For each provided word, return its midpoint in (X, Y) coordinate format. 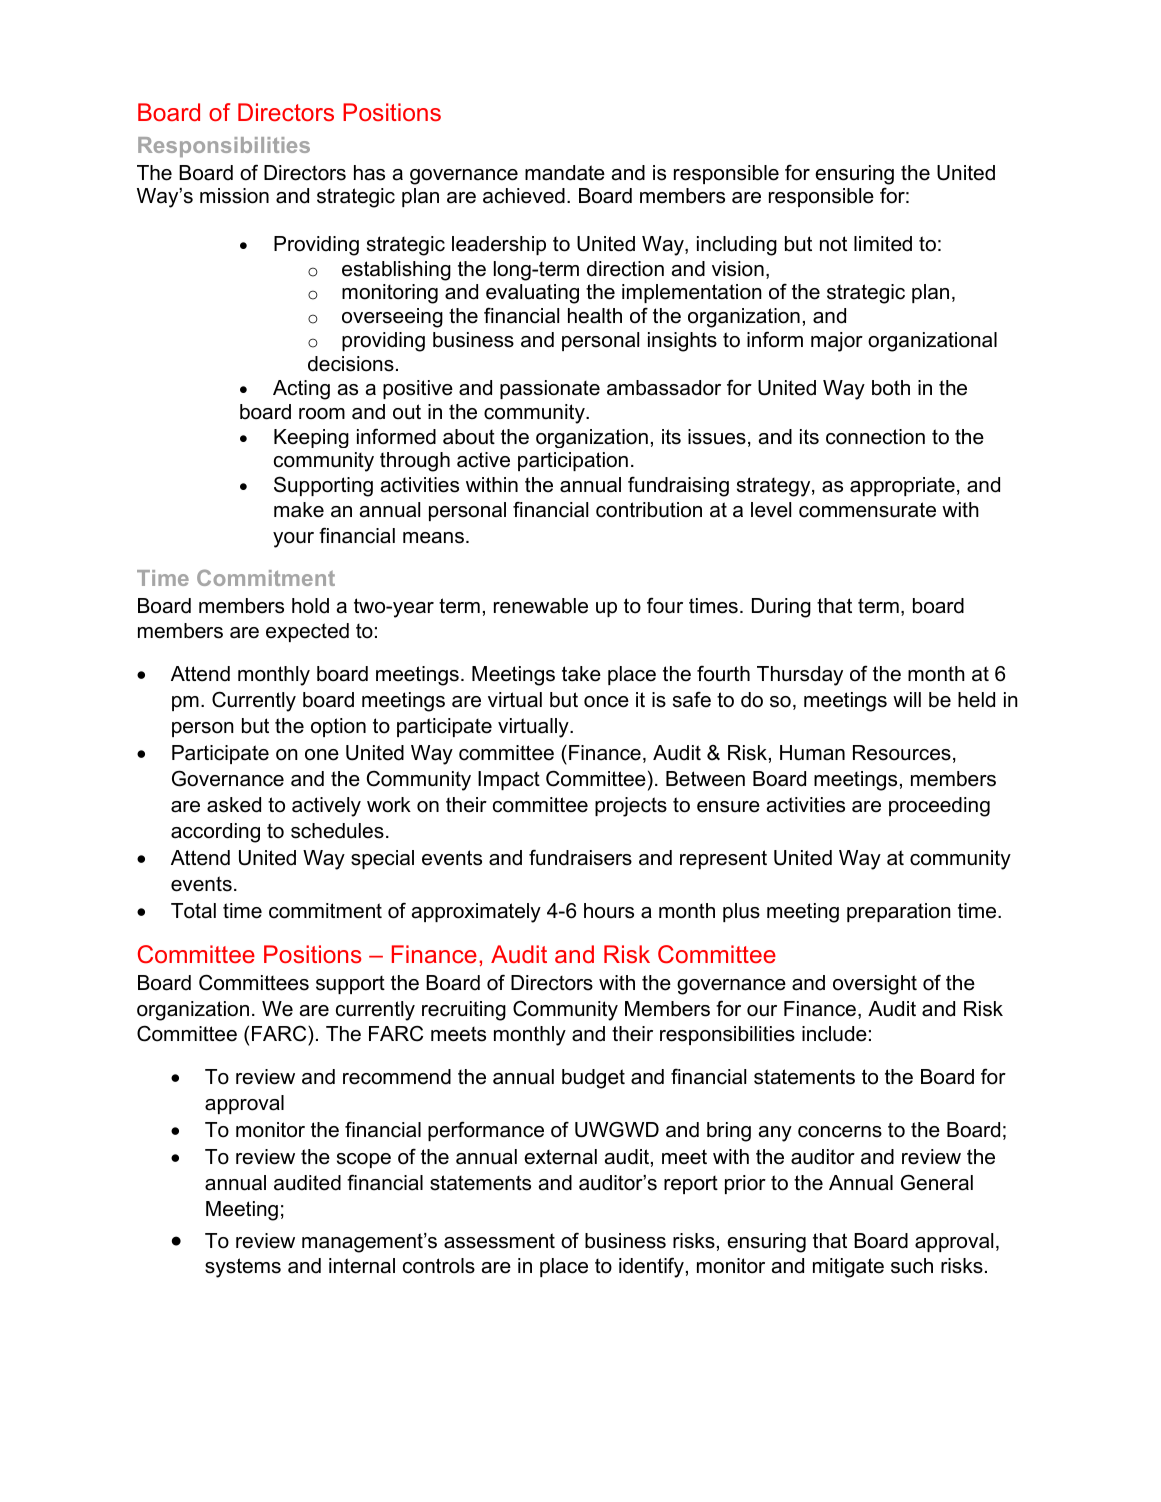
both (891, 388)
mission (234, 196)
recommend (397, 1077)
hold (310, 606)
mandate (565, 173)
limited (883, 244)
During (781, 608)
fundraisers (580, 858)
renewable (541, 606)
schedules (337, 831)
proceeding (939, 807)
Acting (301, 390)
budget (593, 1079)
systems (243, 1268)
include (834, 1034)
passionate (550, 389)
